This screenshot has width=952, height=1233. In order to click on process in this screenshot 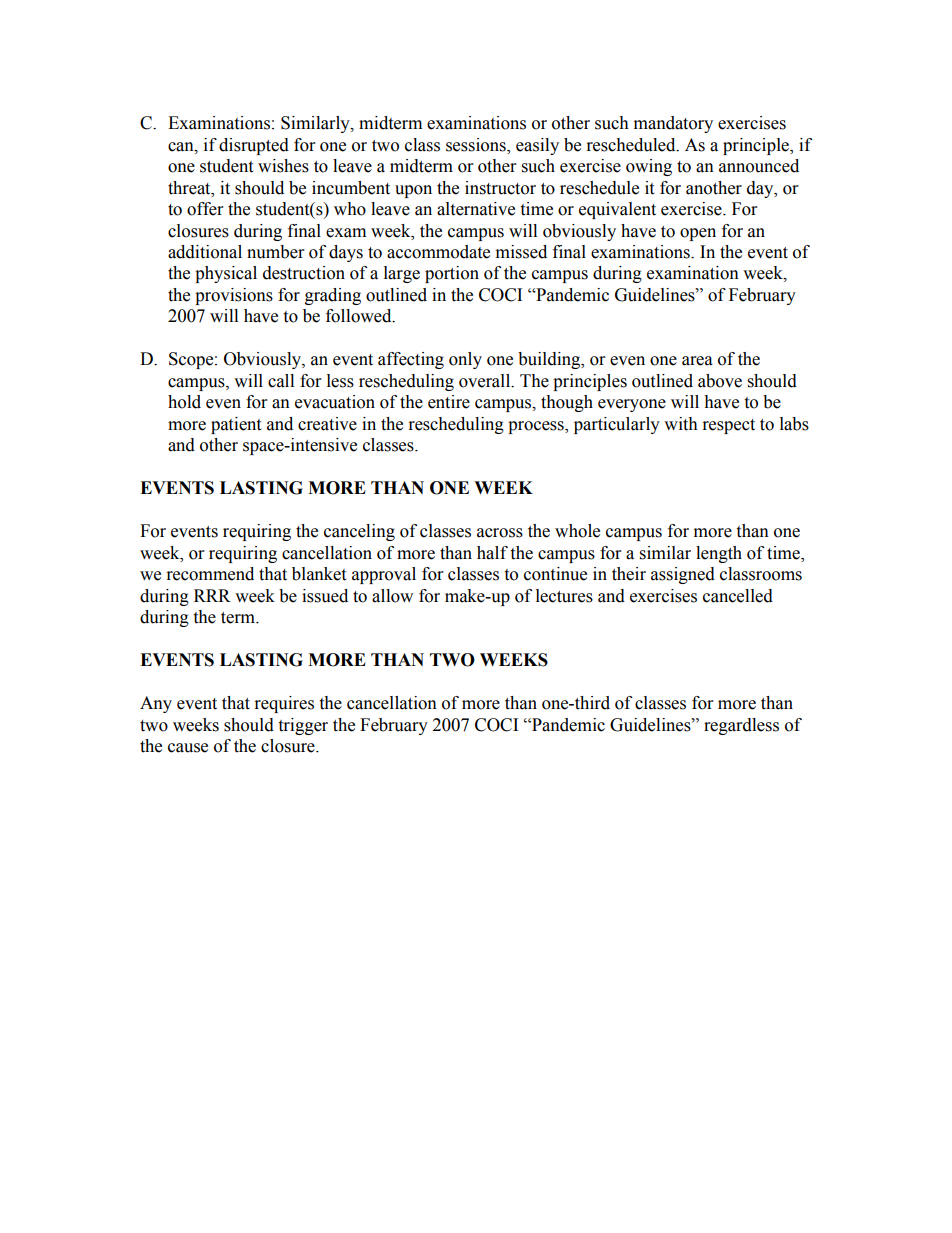, I will do `click(537, 427)`.
